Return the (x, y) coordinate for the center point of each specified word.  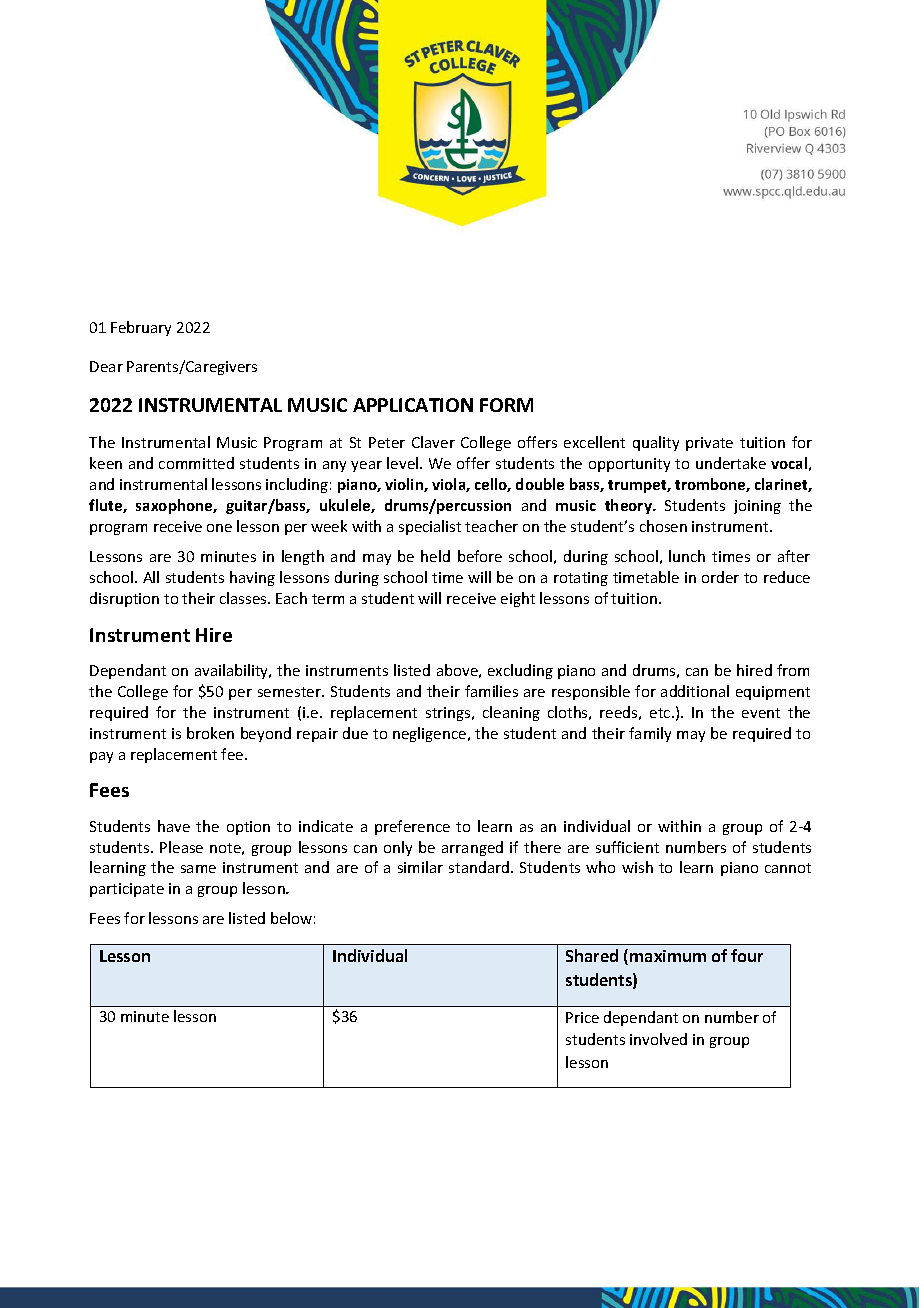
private (709, 444)
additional (695, 691)
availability (233, 671)
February (141, 328)
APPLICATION (413, 405)
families (491, 691)
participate (127, 890)
